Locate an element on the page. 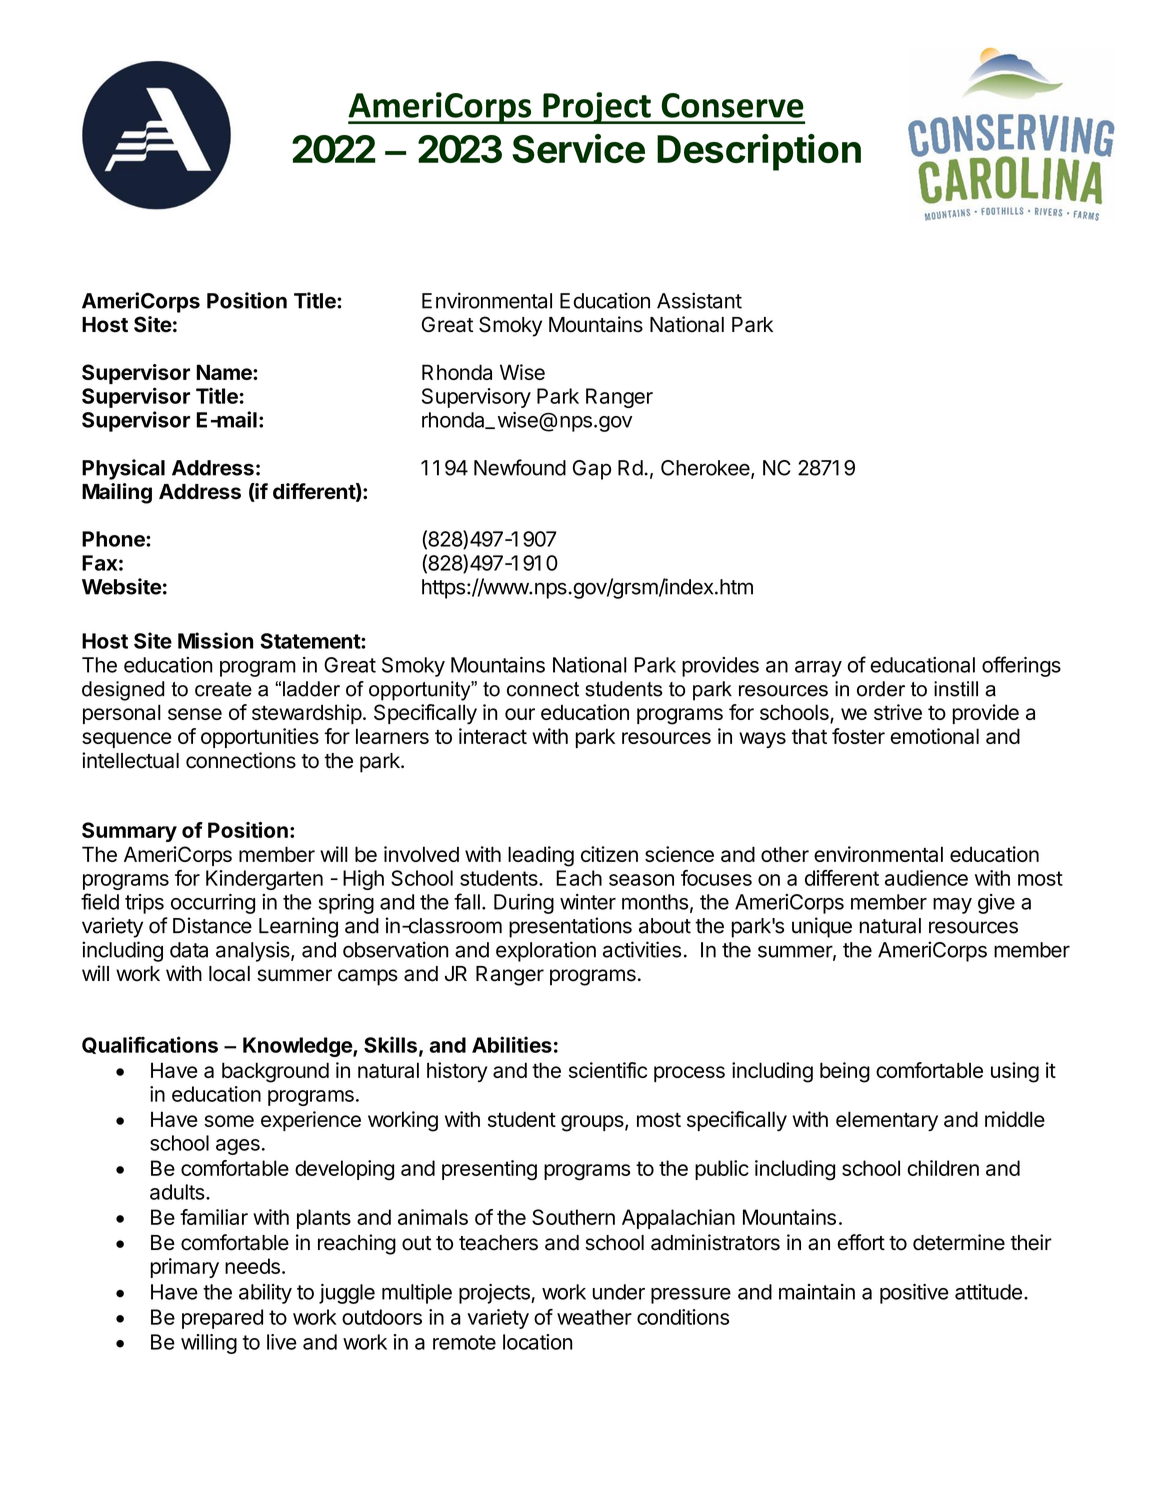  Abilities is located at coordinates (512, 1044).
